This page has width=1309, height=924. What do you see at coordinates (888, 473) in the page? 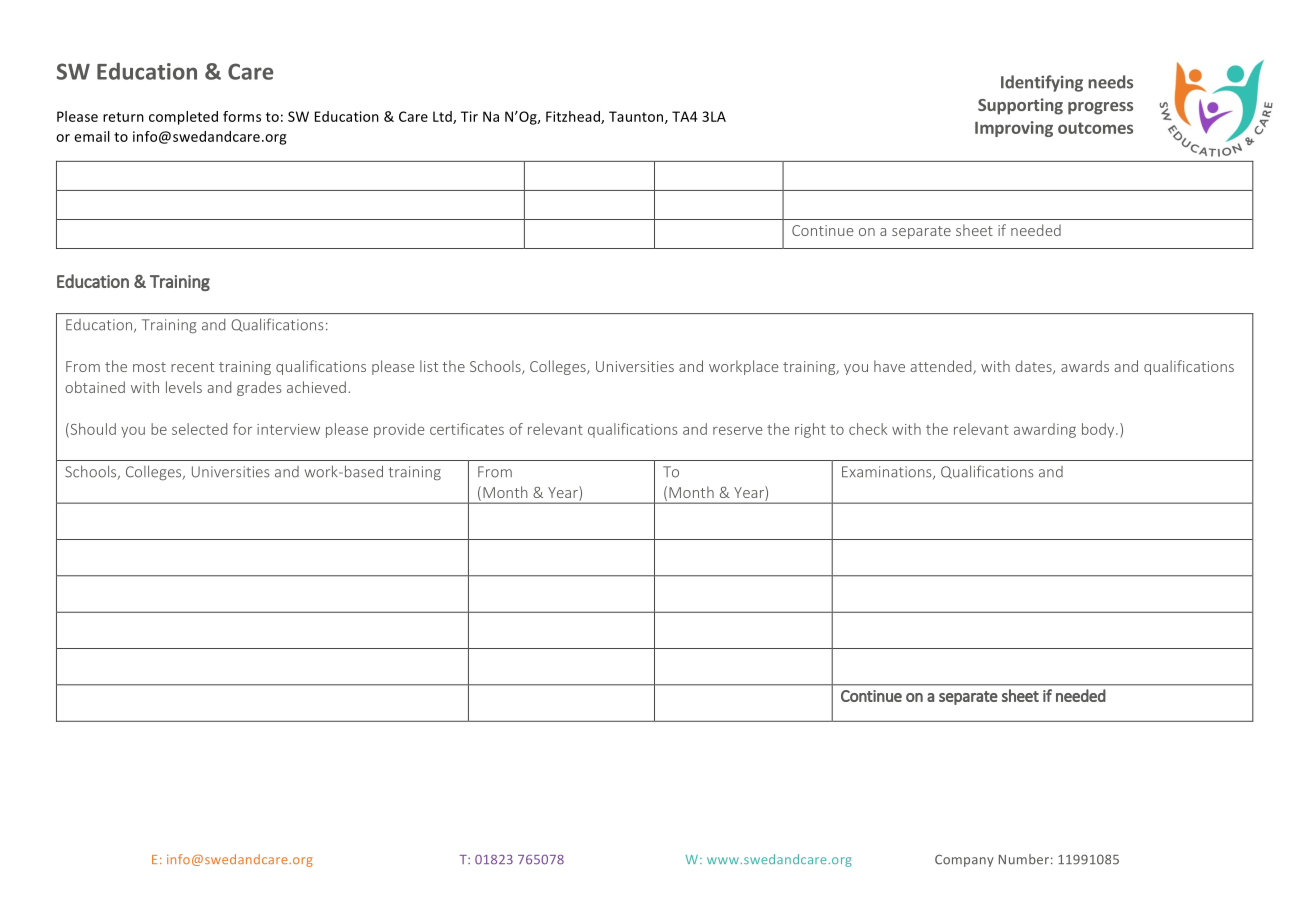
I see `Examinations` at bounding box center [888, 473].
